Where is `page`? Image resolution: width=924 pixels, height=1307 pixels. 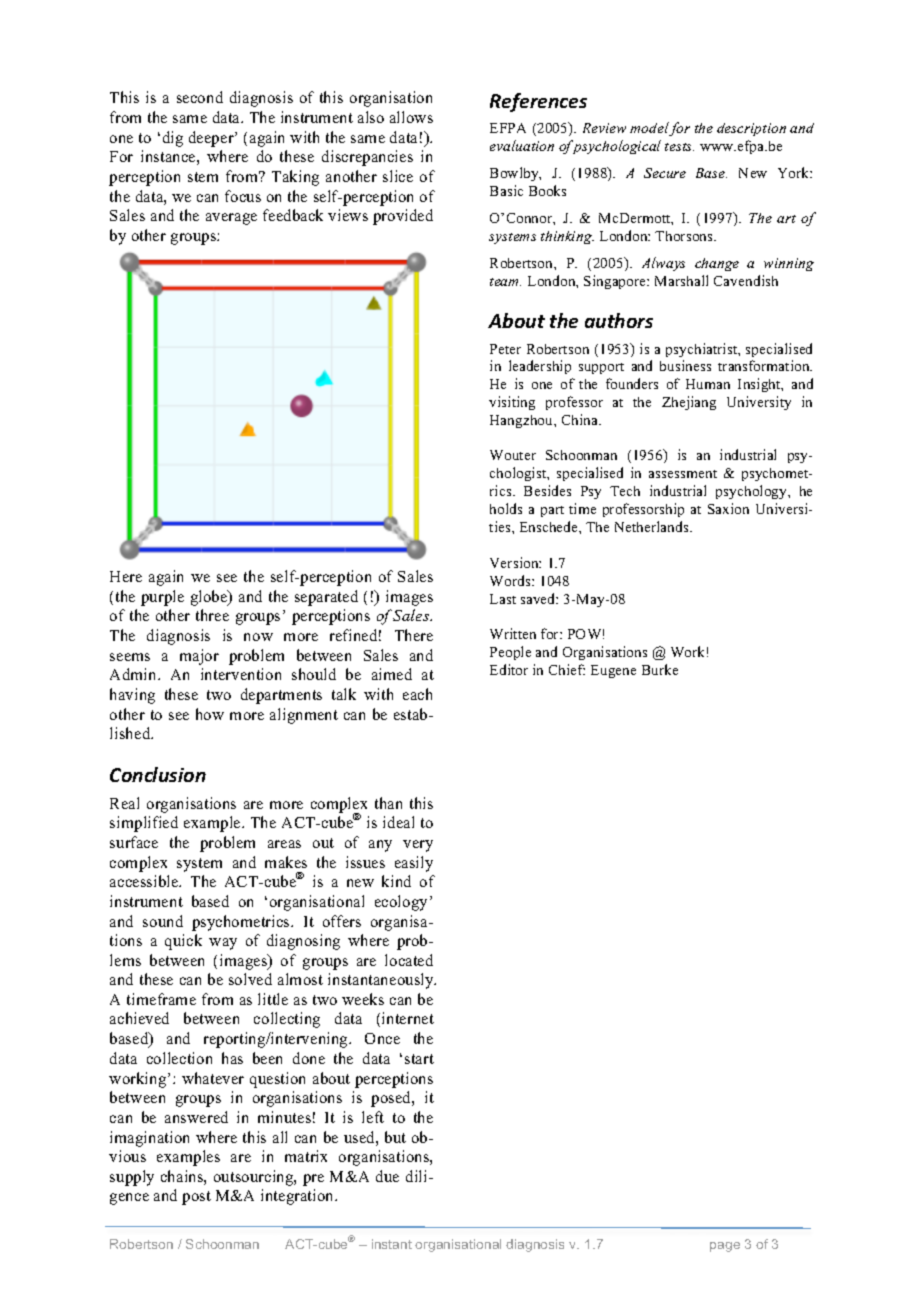
page is located at coordinates (725, 1247).
